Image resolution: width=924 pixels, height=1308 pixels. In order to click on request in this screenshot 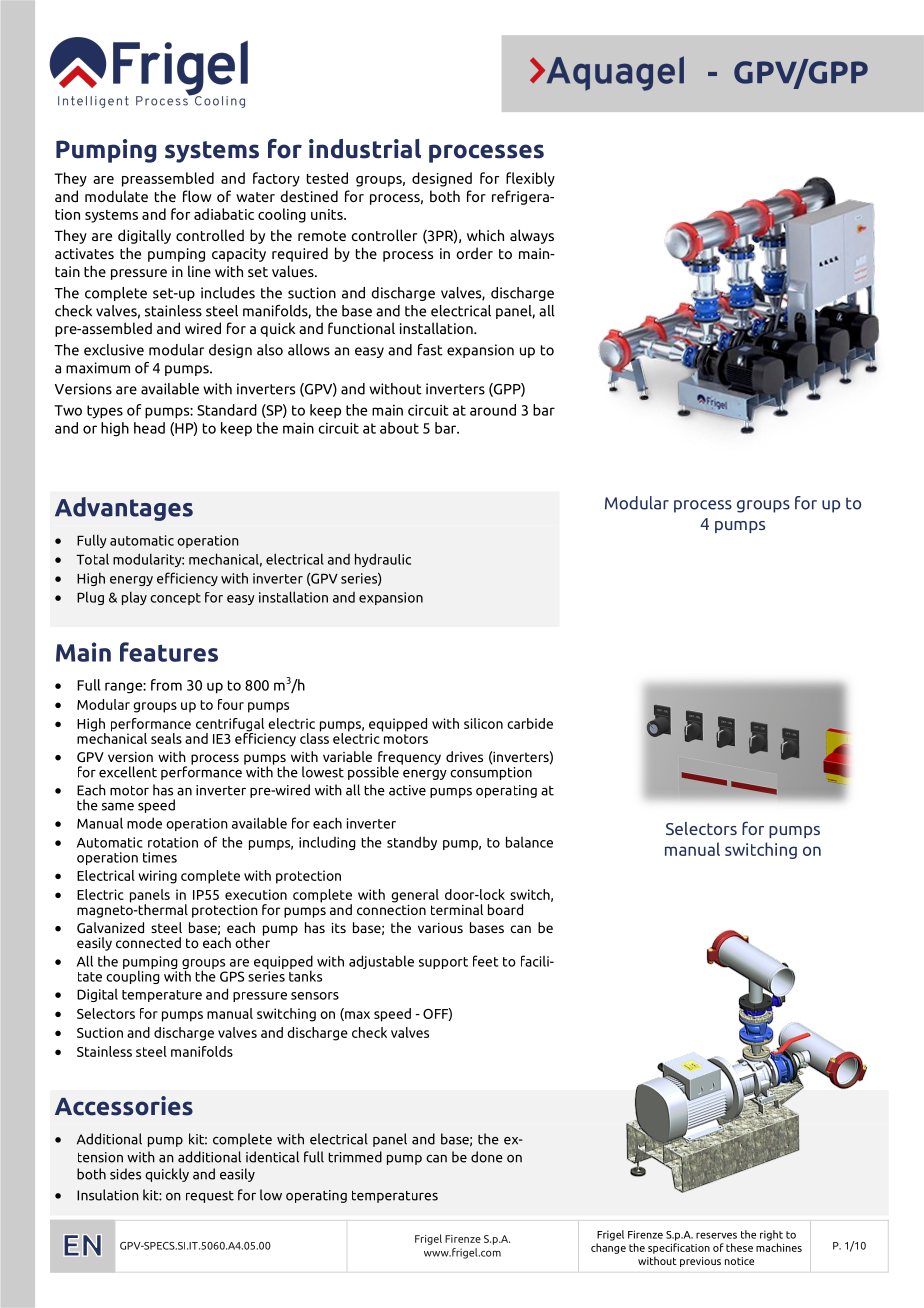, I will do `click(210, 1197)`.
